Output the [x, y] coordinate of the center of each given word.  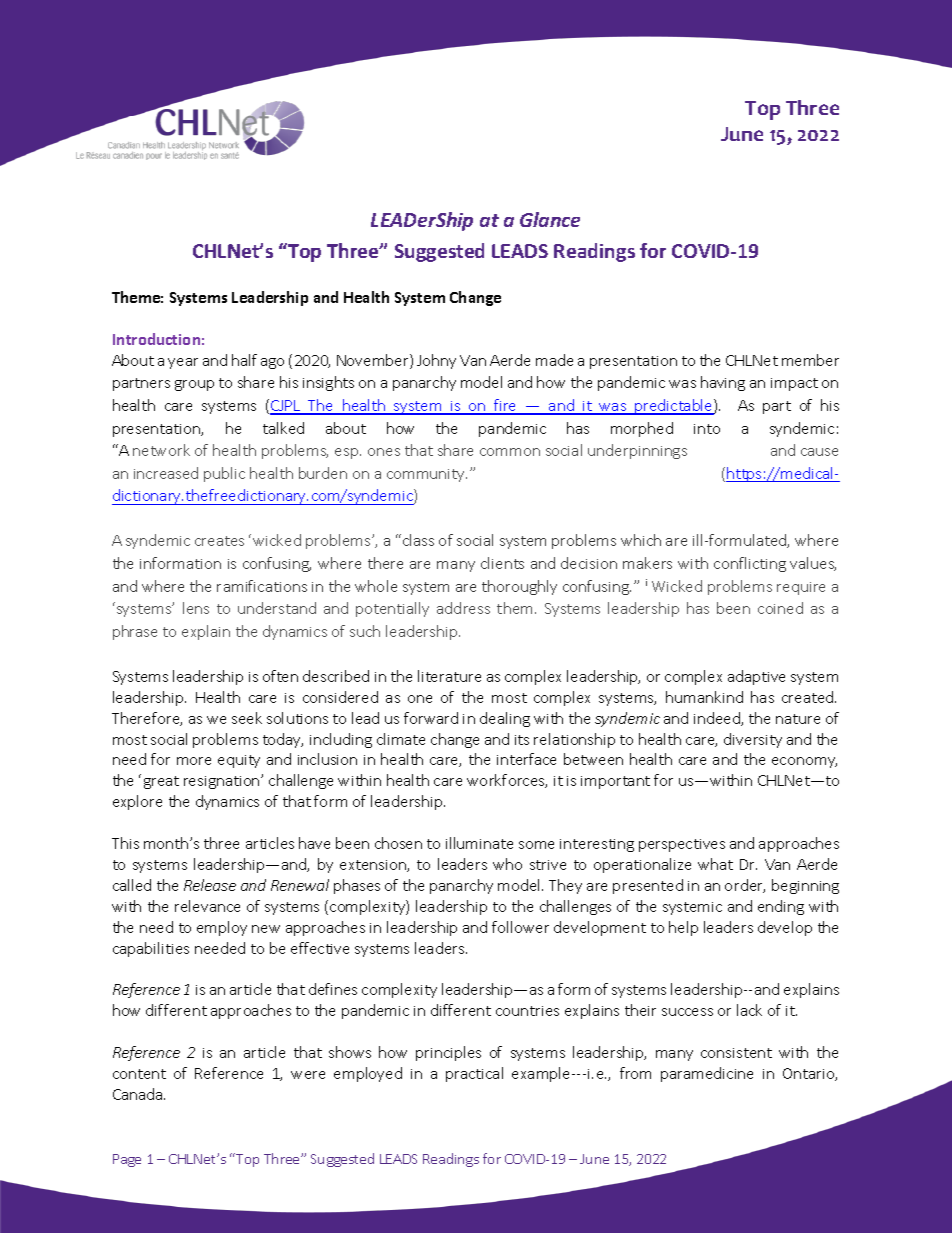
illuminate [479, 843]
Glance [550, 219]
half [244, 360]
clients [502, 563]
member [810, 360]
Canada [139, 1094]
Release [210, 885]
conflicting [750, 564]
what [715, 864]
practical [474, 1074]
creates [219, 541]
